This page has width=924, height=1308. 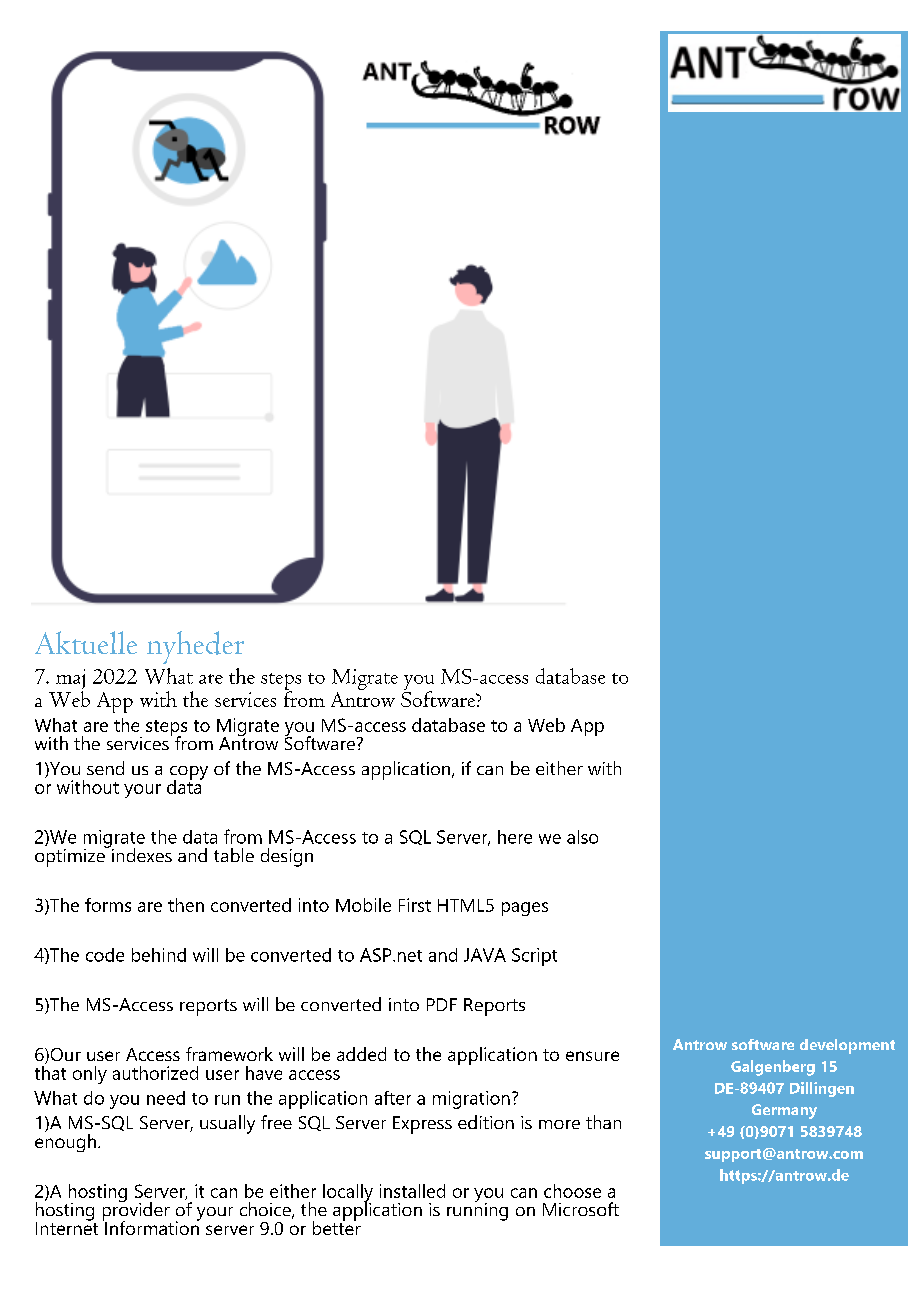 I want to click on framework, so click(x=229, y=1054).
